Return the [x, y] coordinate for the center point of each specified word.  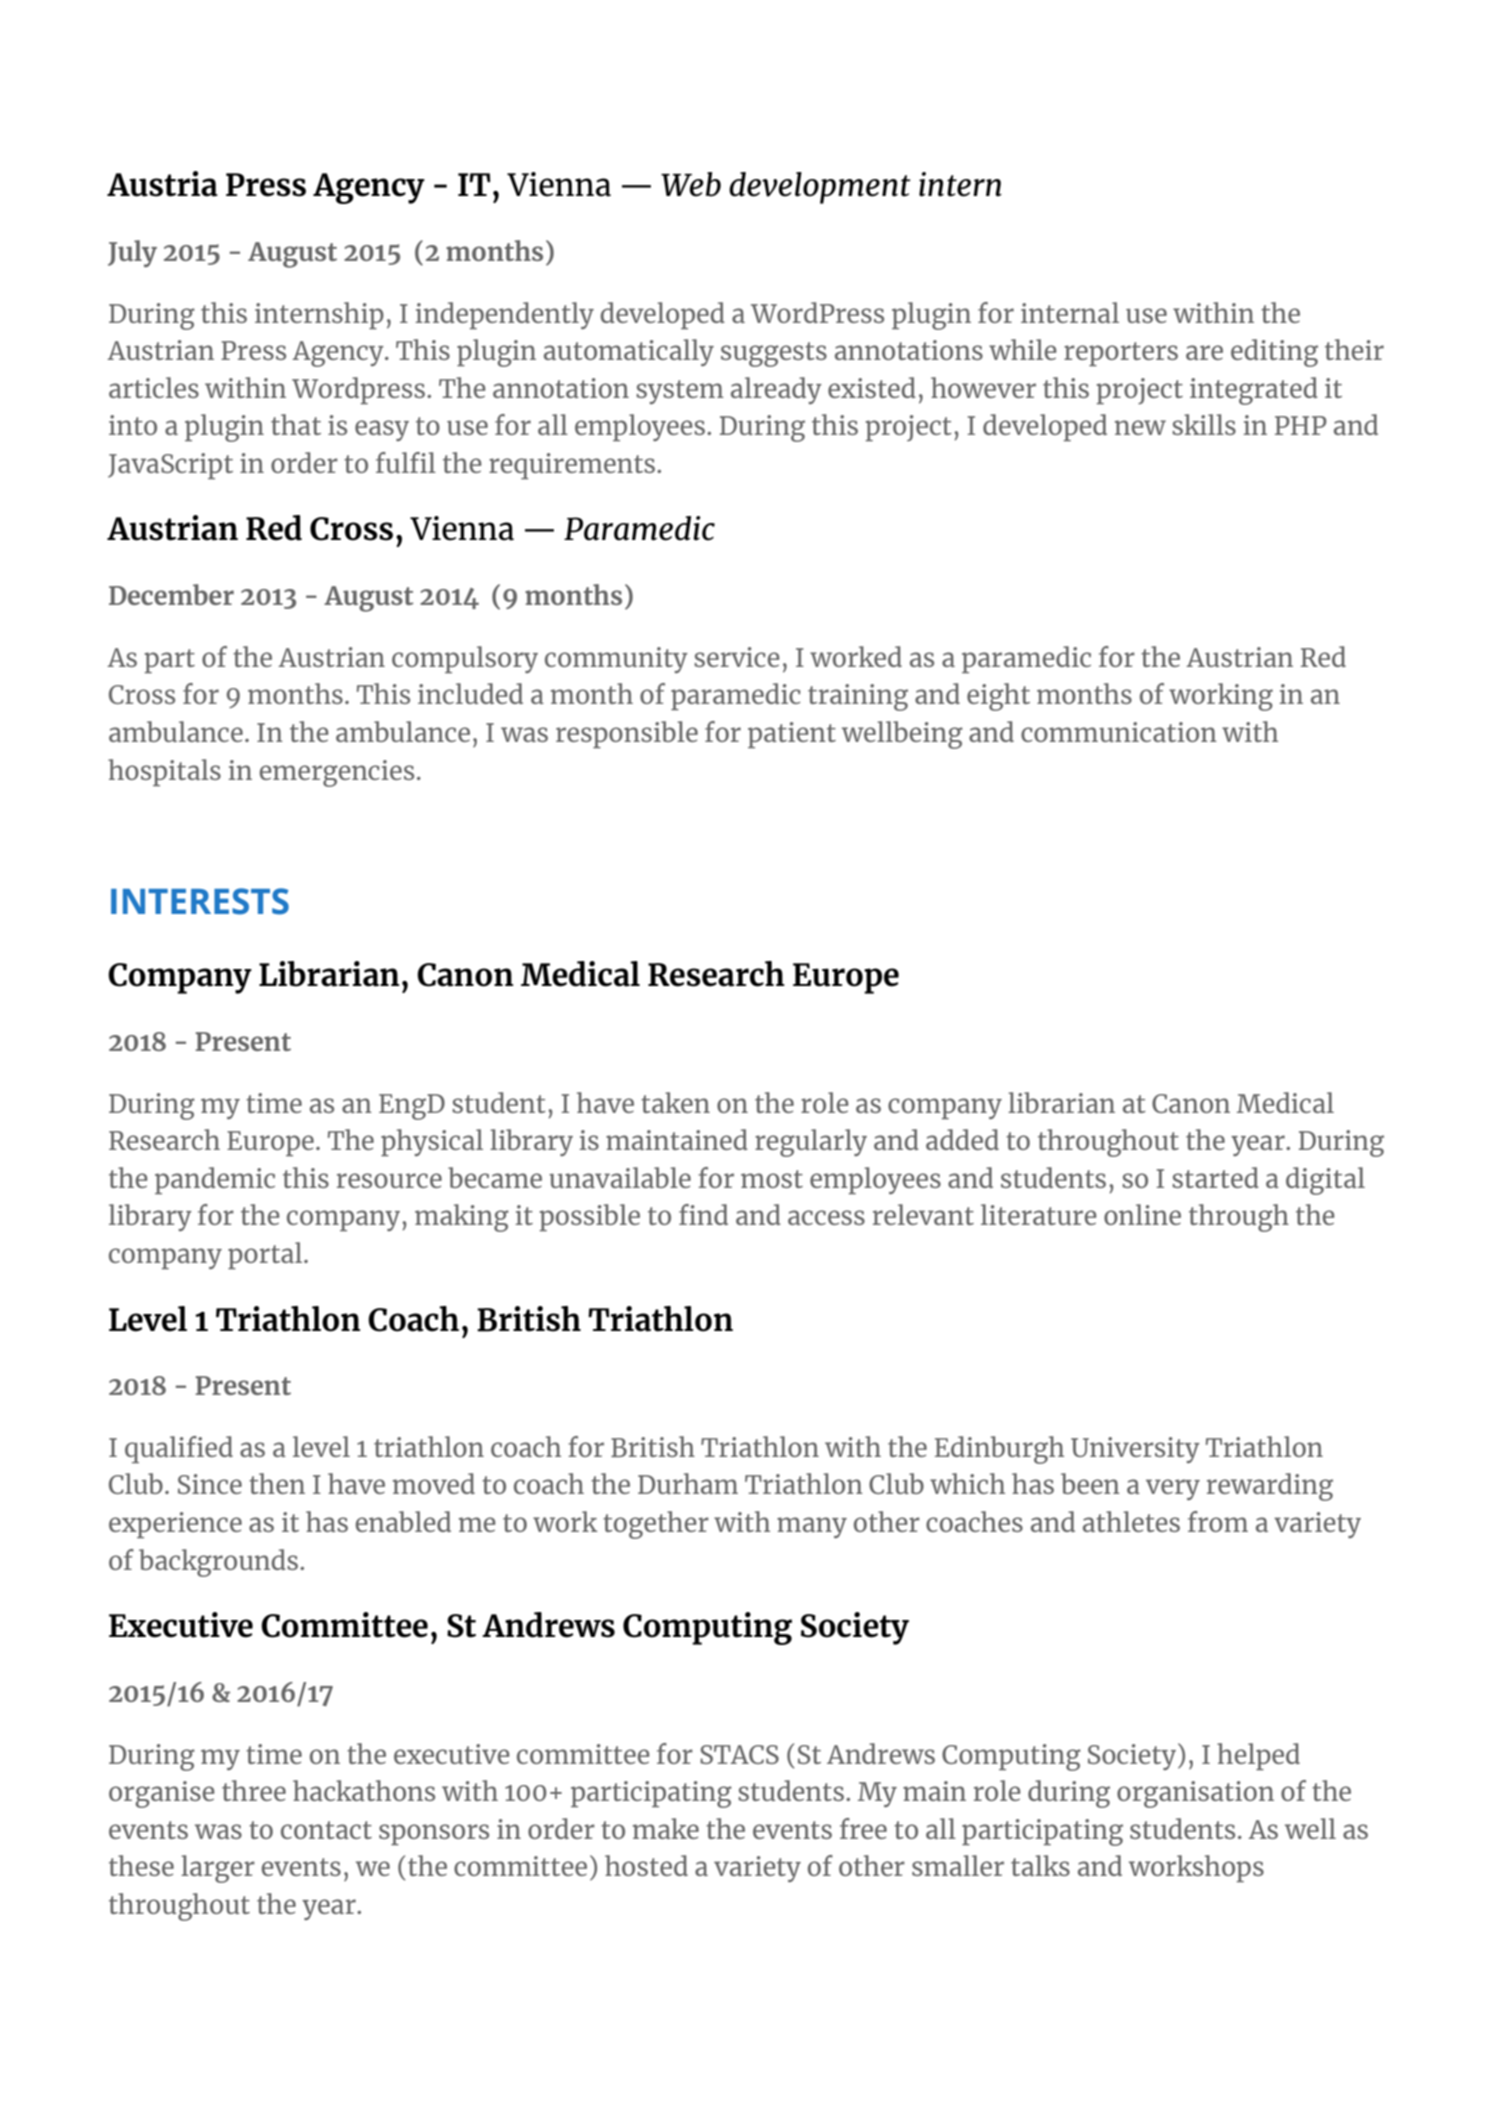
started [1215, 1177]
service [737, 657]
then [277, 1483]
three [254, 1790]
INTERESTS [200, 901]
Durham [688, 1483]
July [132, 253]
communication [1119, 732]
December [171, 594]
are [1204, 352]
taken [675, 1102]
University [1135, 1450]
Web [691, 184]
